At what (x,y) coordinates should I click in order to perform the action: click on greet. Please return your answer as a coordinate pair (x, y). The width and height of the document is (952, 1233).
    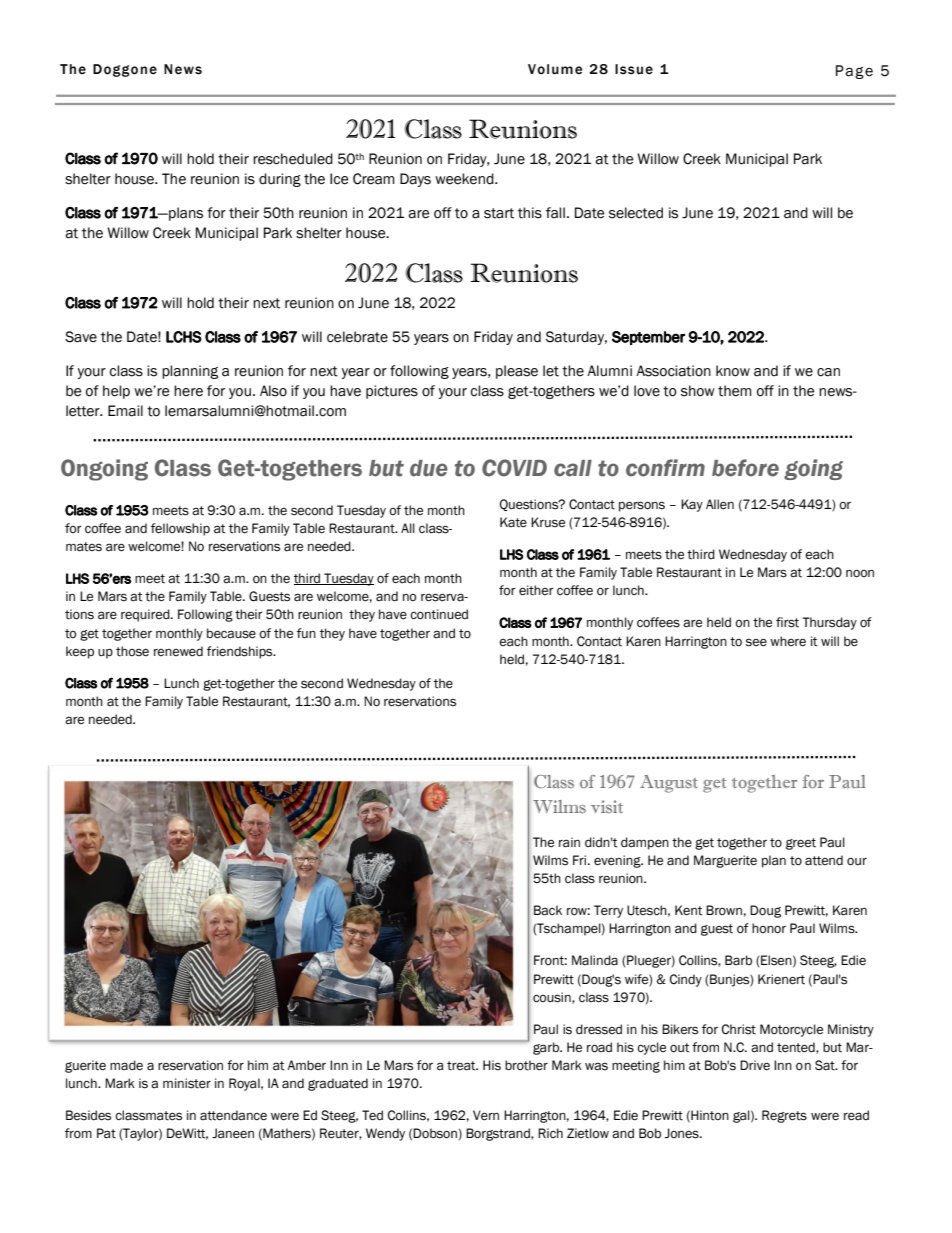
    Looking at the image, I should click on (801, 844).
